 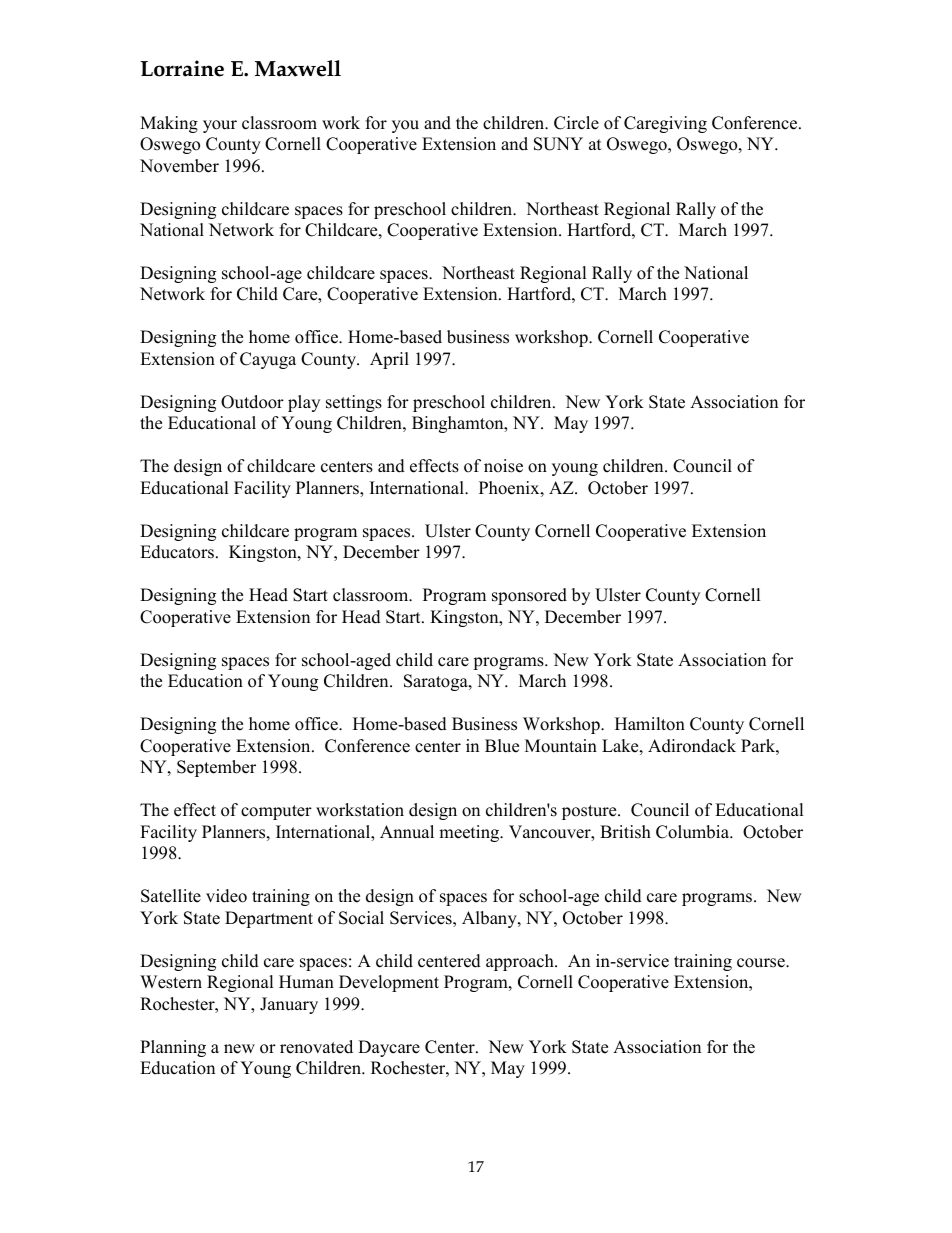 I want to click on Circle, so click(x=576, y=123).
